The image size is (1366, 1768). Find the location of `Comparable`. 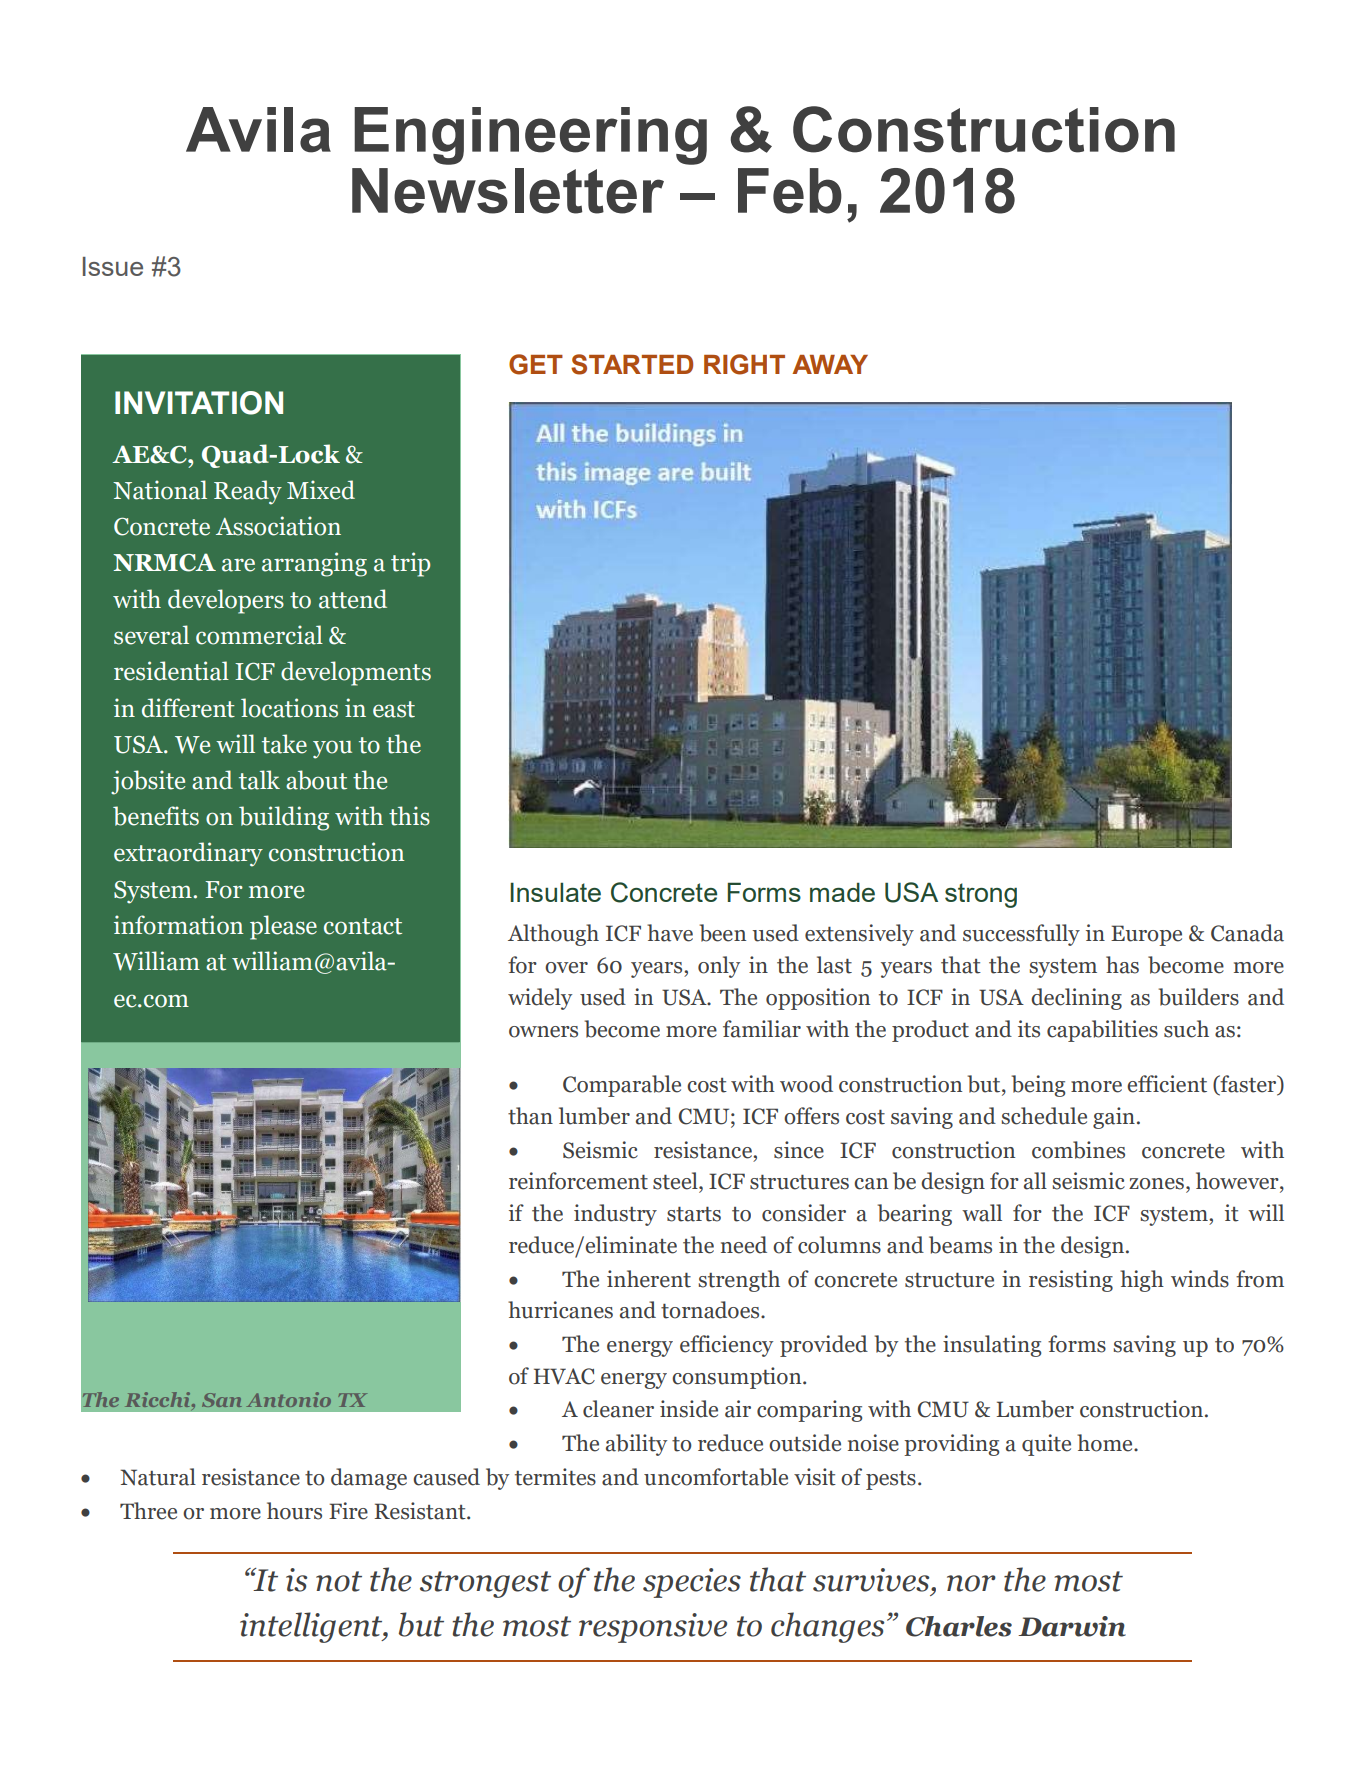

Comparable is located at coordinates (622, 1086).
